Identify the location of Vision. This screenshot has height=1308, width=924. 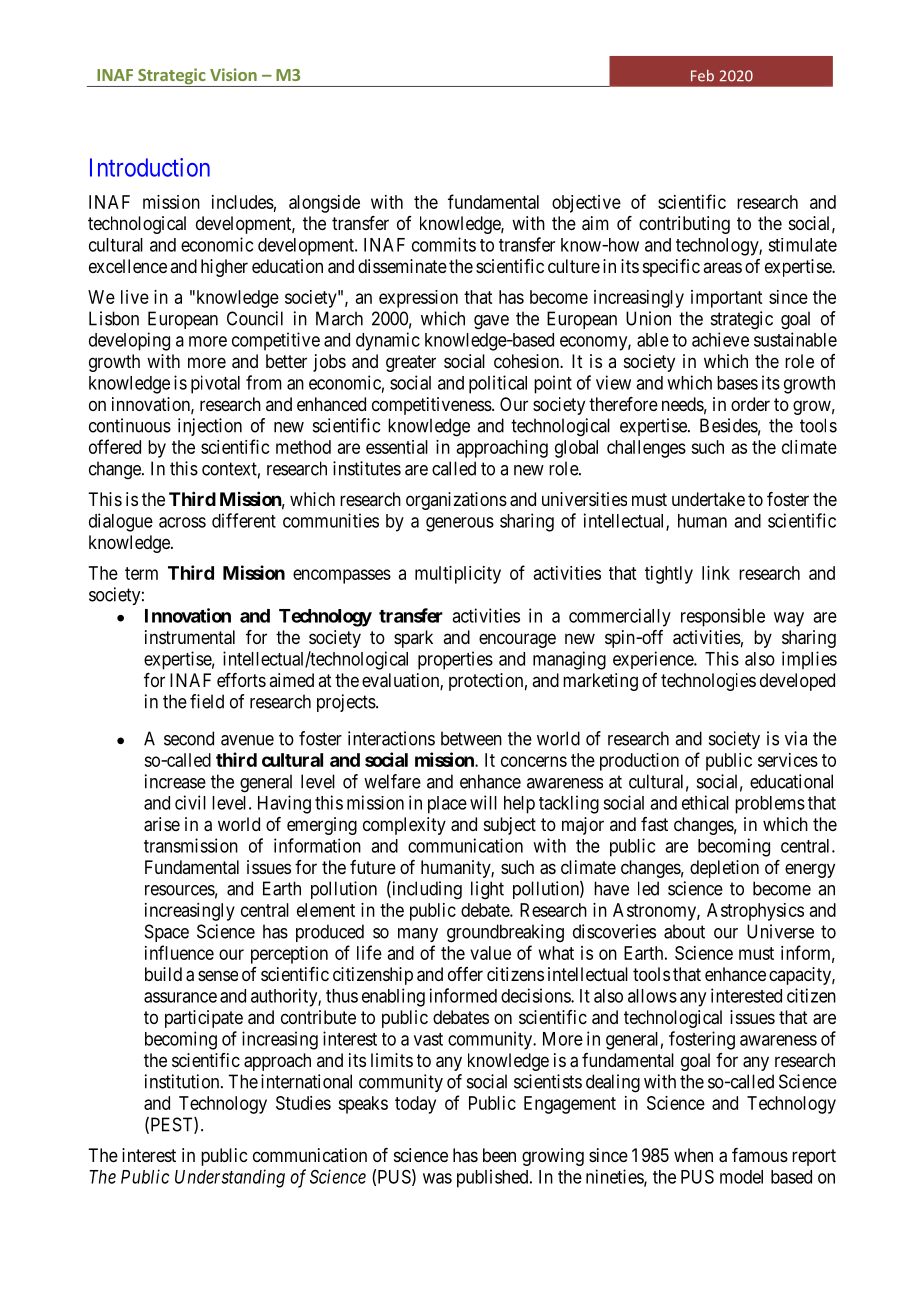
(233, 74).
